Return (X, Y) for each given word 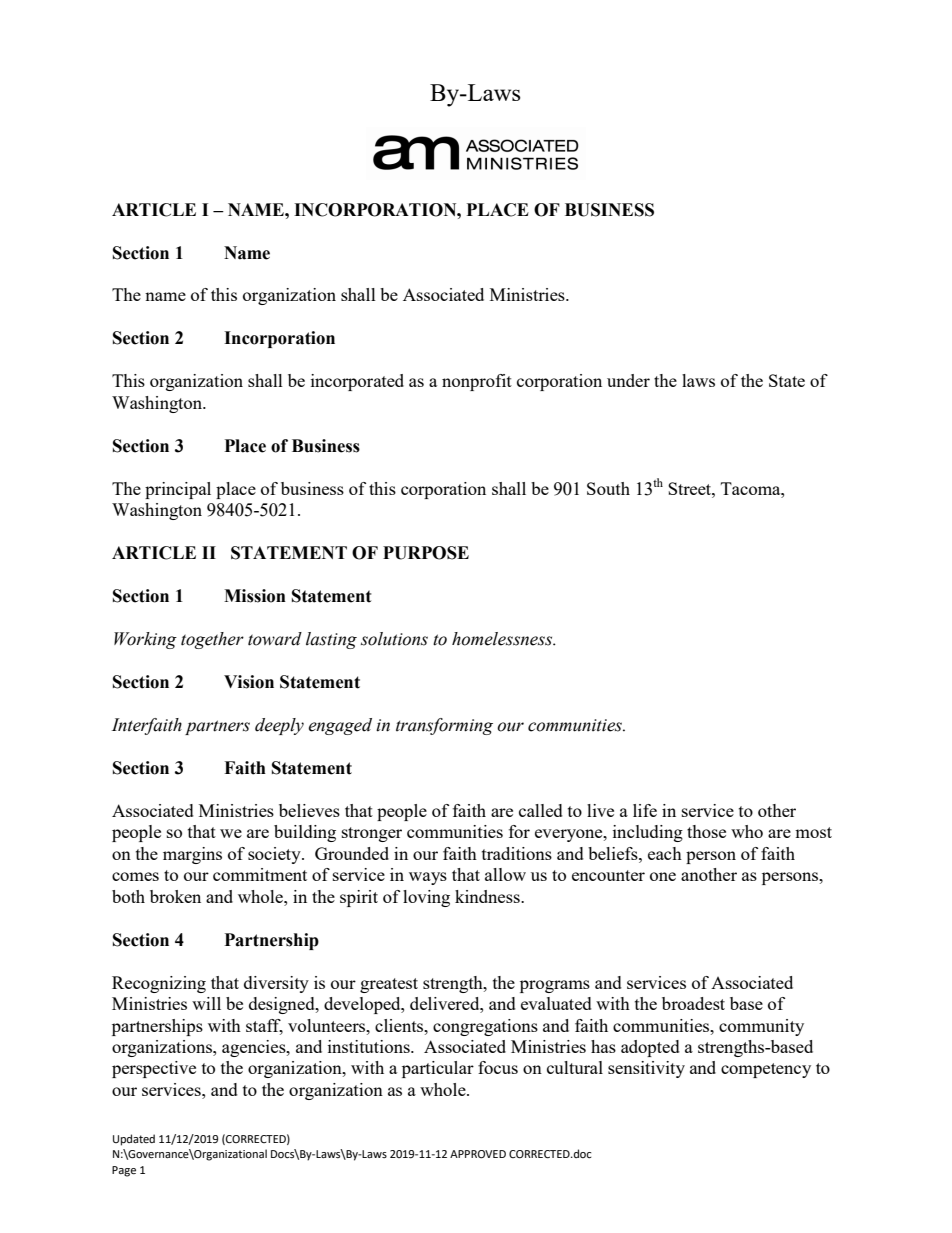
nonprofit (477, 382)
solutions (394, 639)
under (628, 380)
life (645, 810)
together (212, 640)
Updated (134, 1140)
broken (175, 896)
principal (178, 490)
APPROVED (478, 1154)
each (665, 853)
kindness (488, 896)
